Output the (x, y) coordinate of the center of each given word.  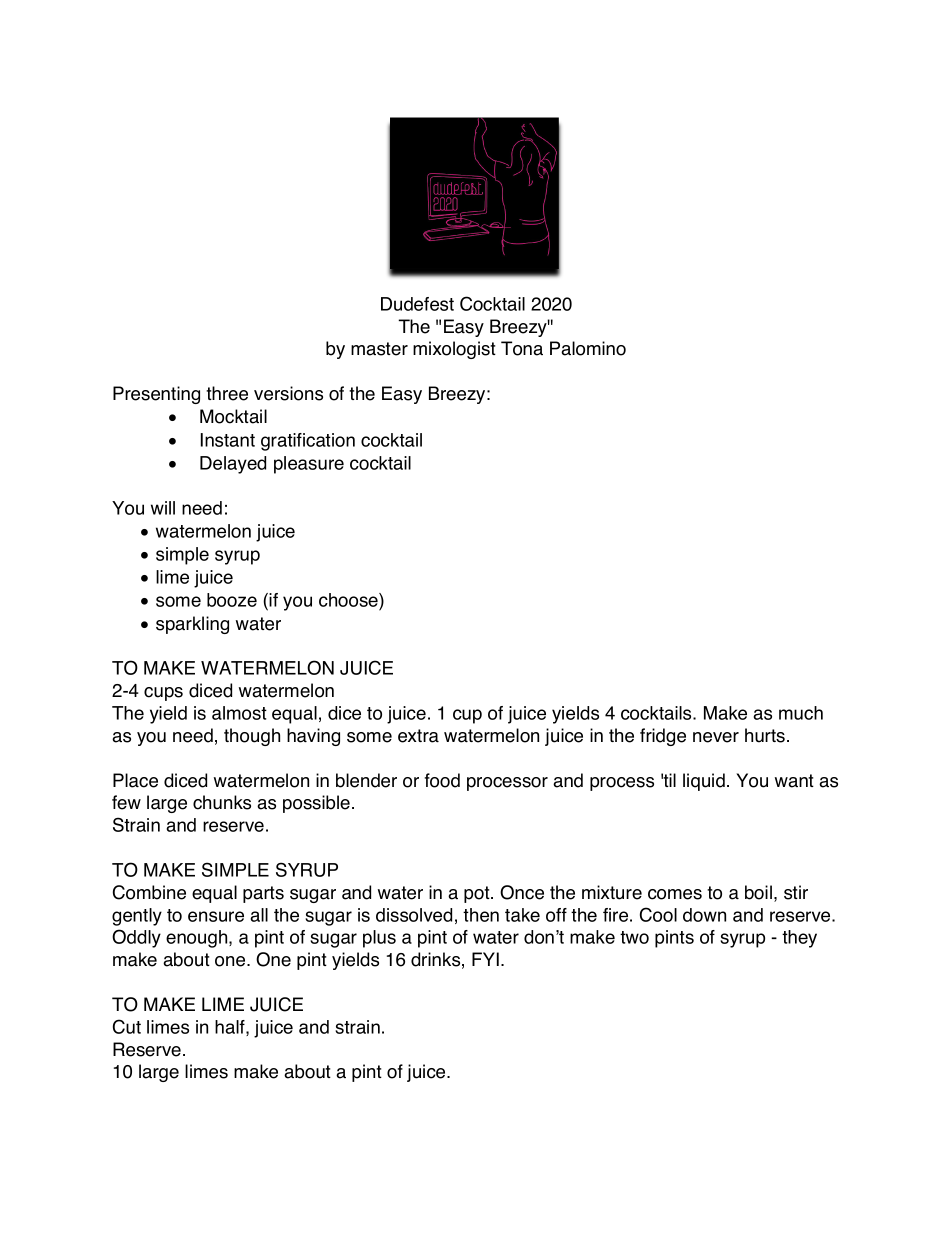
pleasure (309, 465)
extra (418, 736)
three (227, 393)
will (163, 508)
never (716, 737)
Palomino (588, 348)
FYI (485, 959)
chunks (222, 802)
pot (478, 894)
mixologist (454, 350)
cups (163, 694)
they (799, 939)
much (801, 713)
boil (758, 892)
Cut (127, 1026)
